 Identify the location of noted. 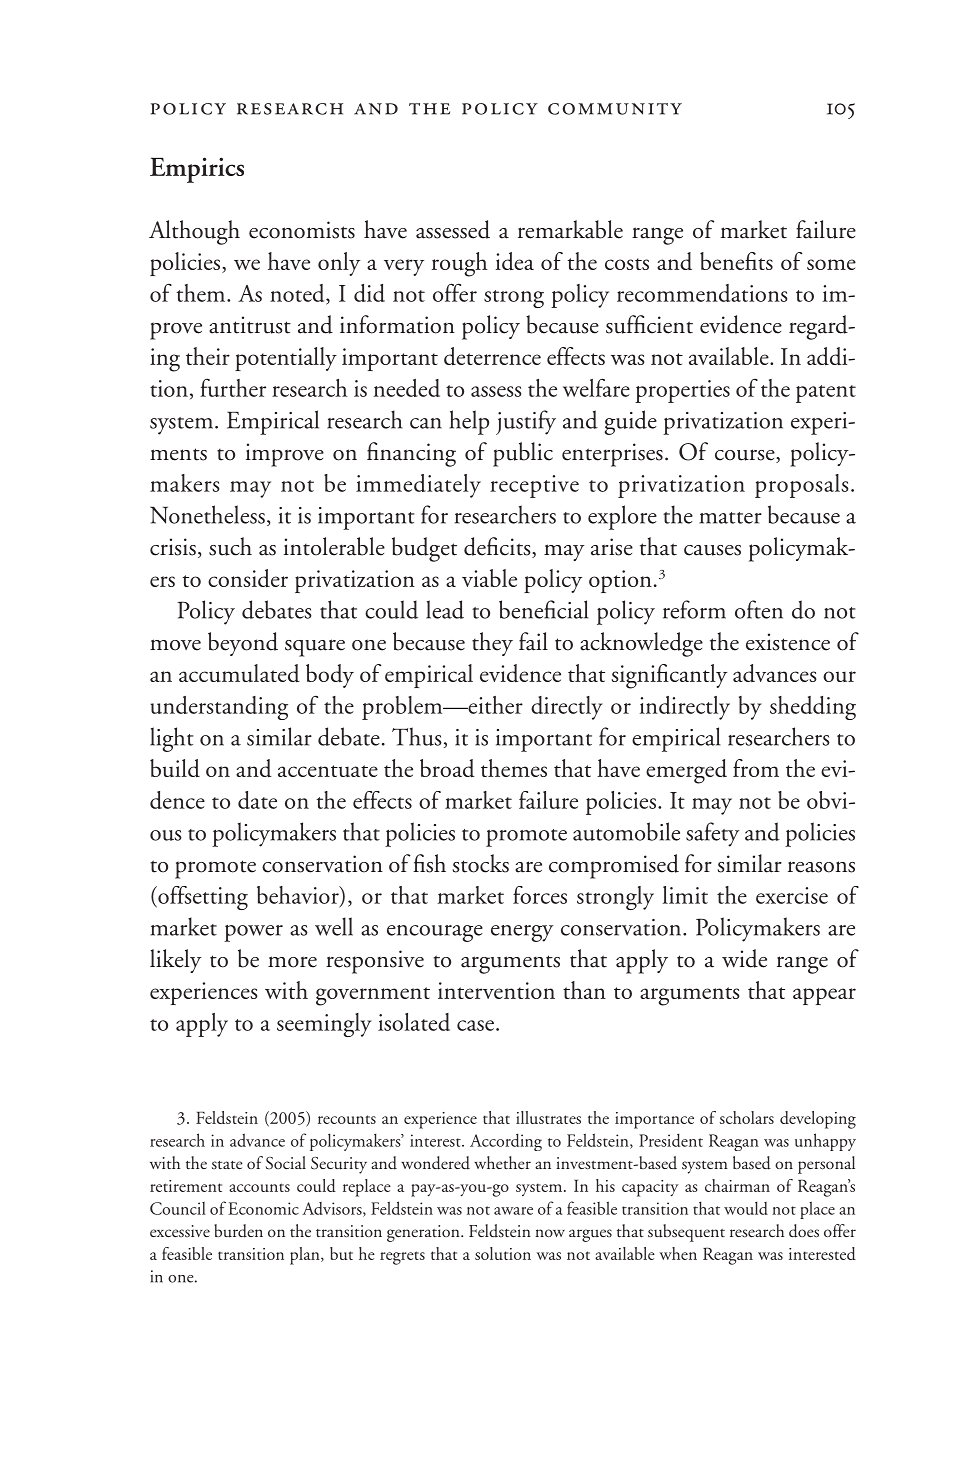
(298, 294).
